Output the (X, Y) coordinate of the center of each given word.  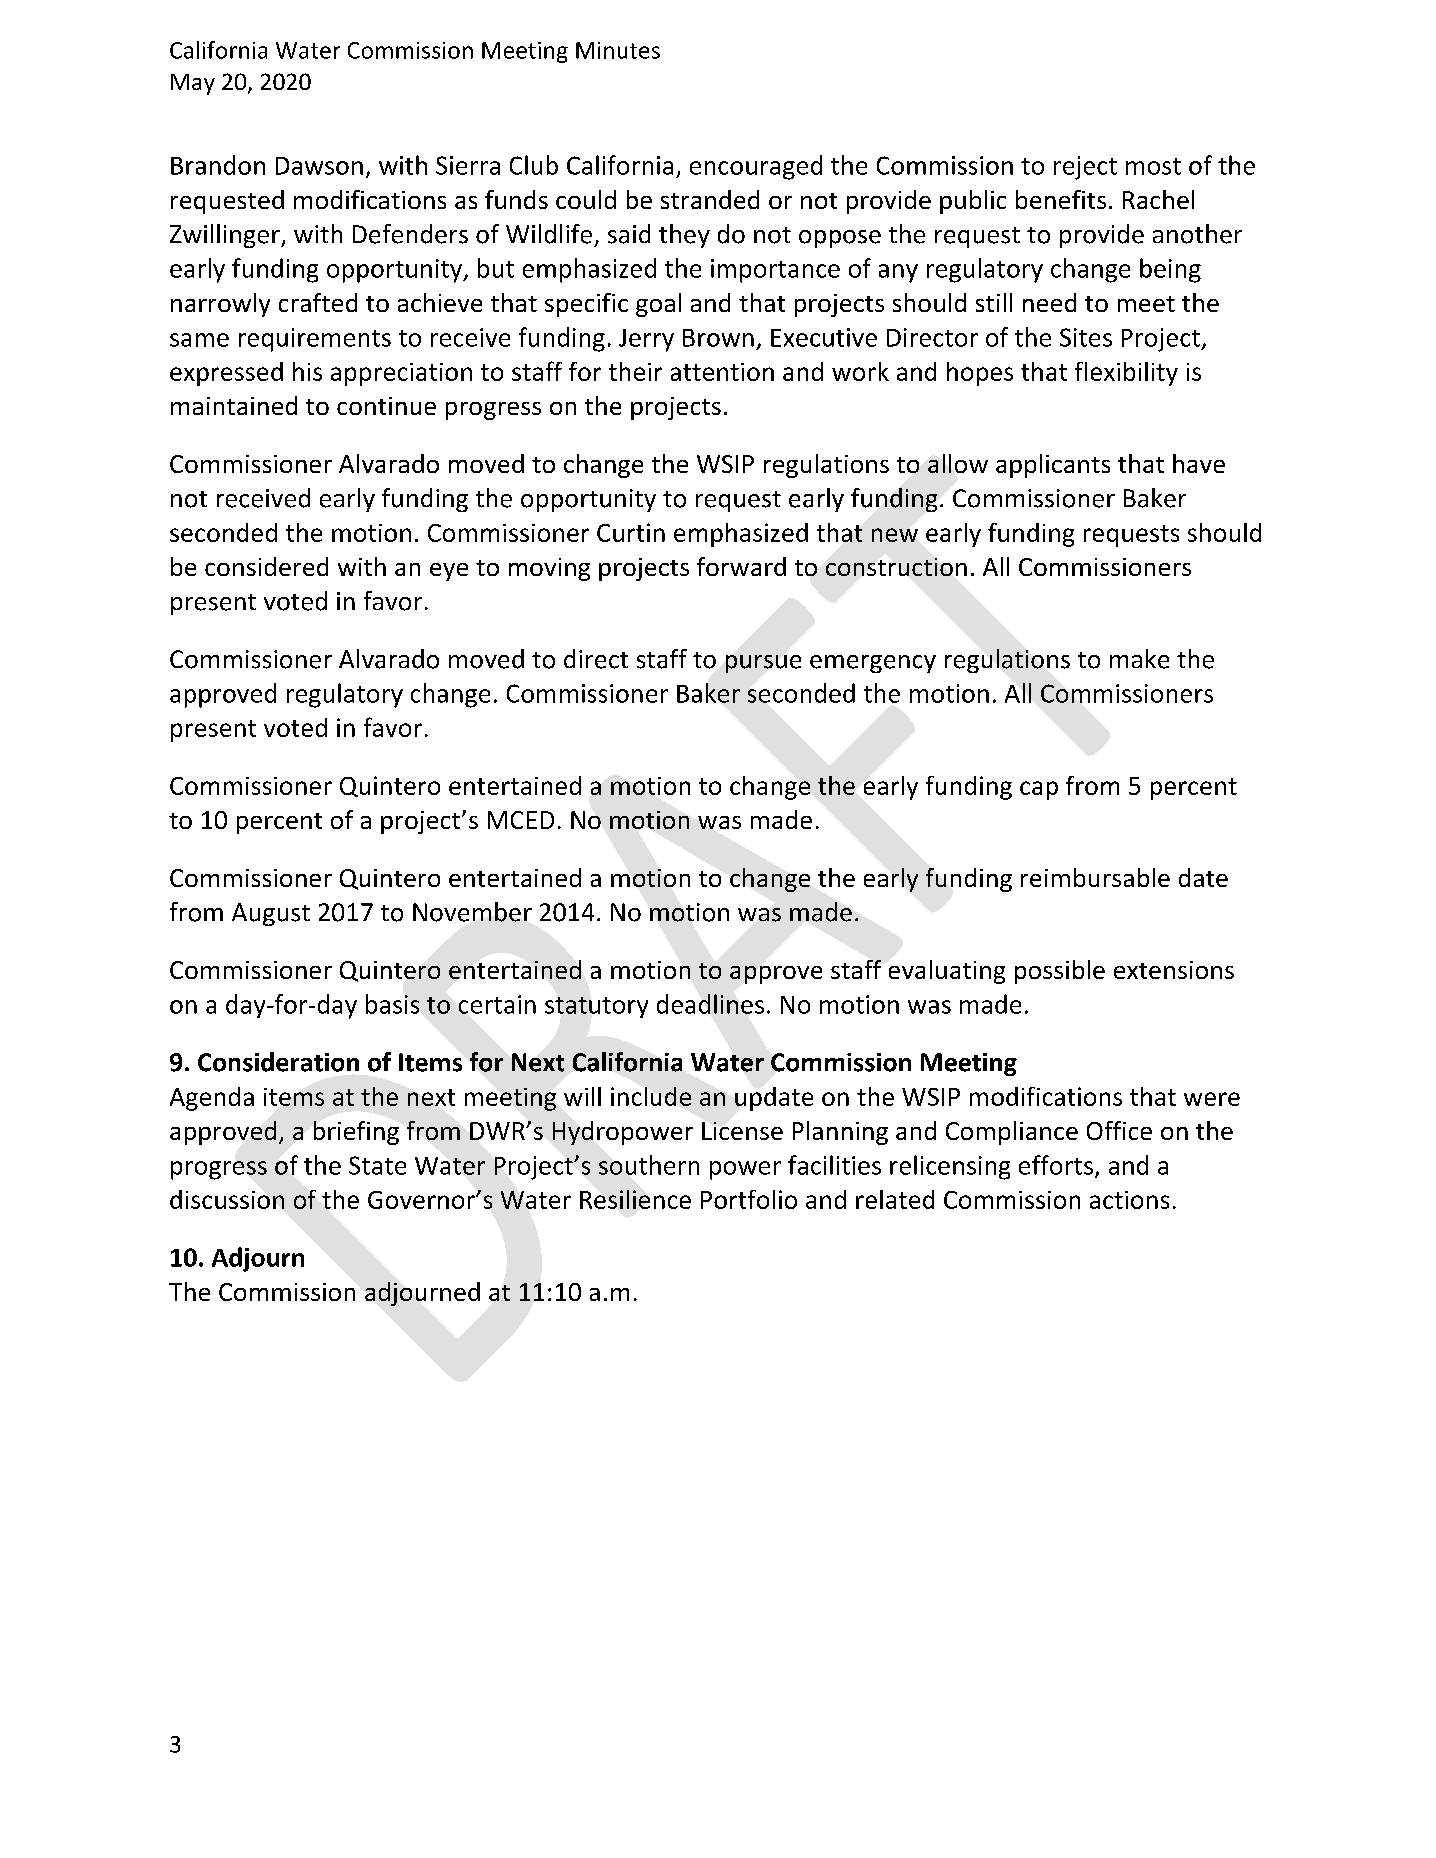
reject (1085, 168)
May (193, 84)
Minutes (618, 50)
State (377, 1165)
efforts (1056, 1165)
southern (649, 1165)
